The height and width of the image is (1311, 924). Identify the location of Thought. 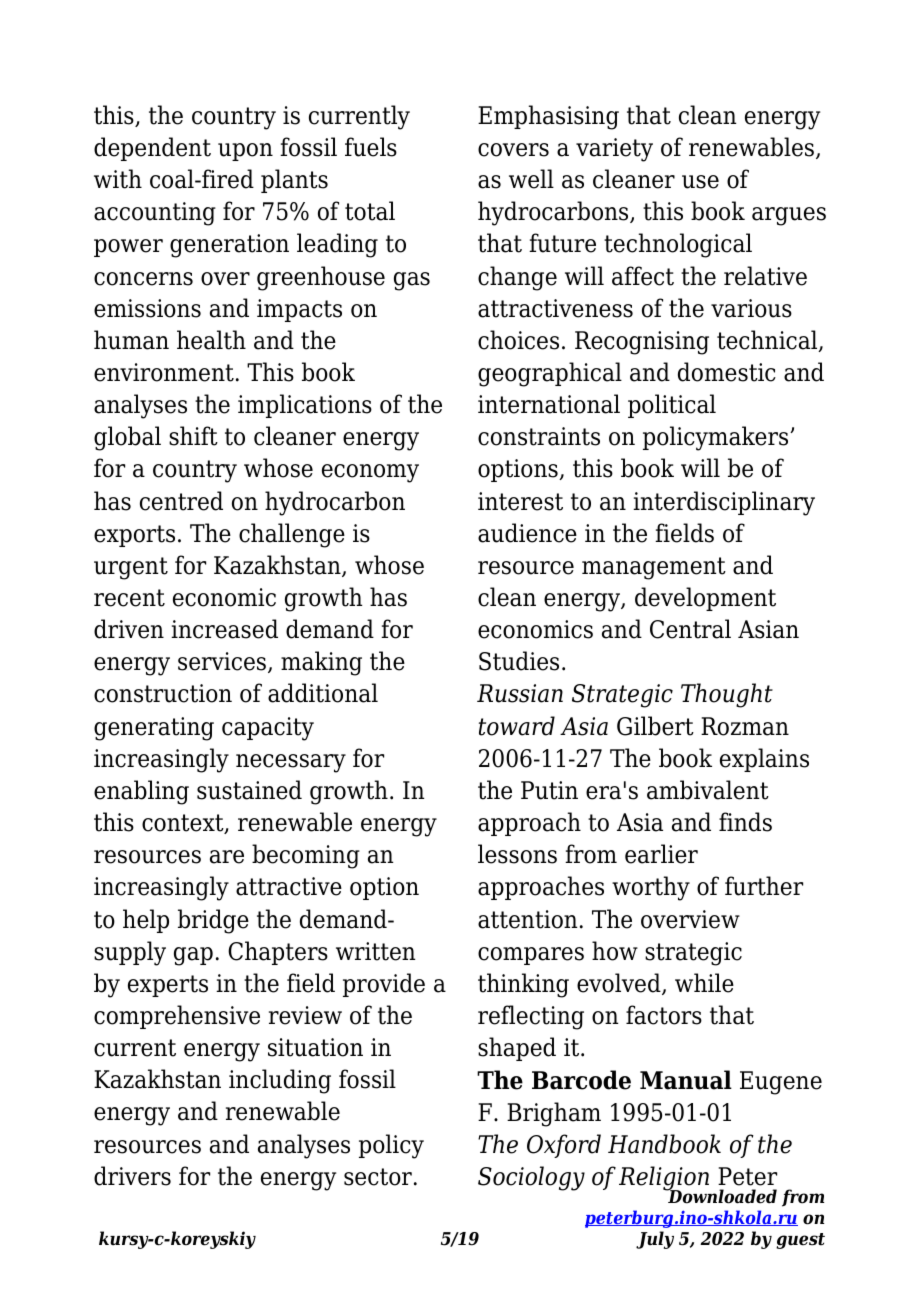
(727, 695).
